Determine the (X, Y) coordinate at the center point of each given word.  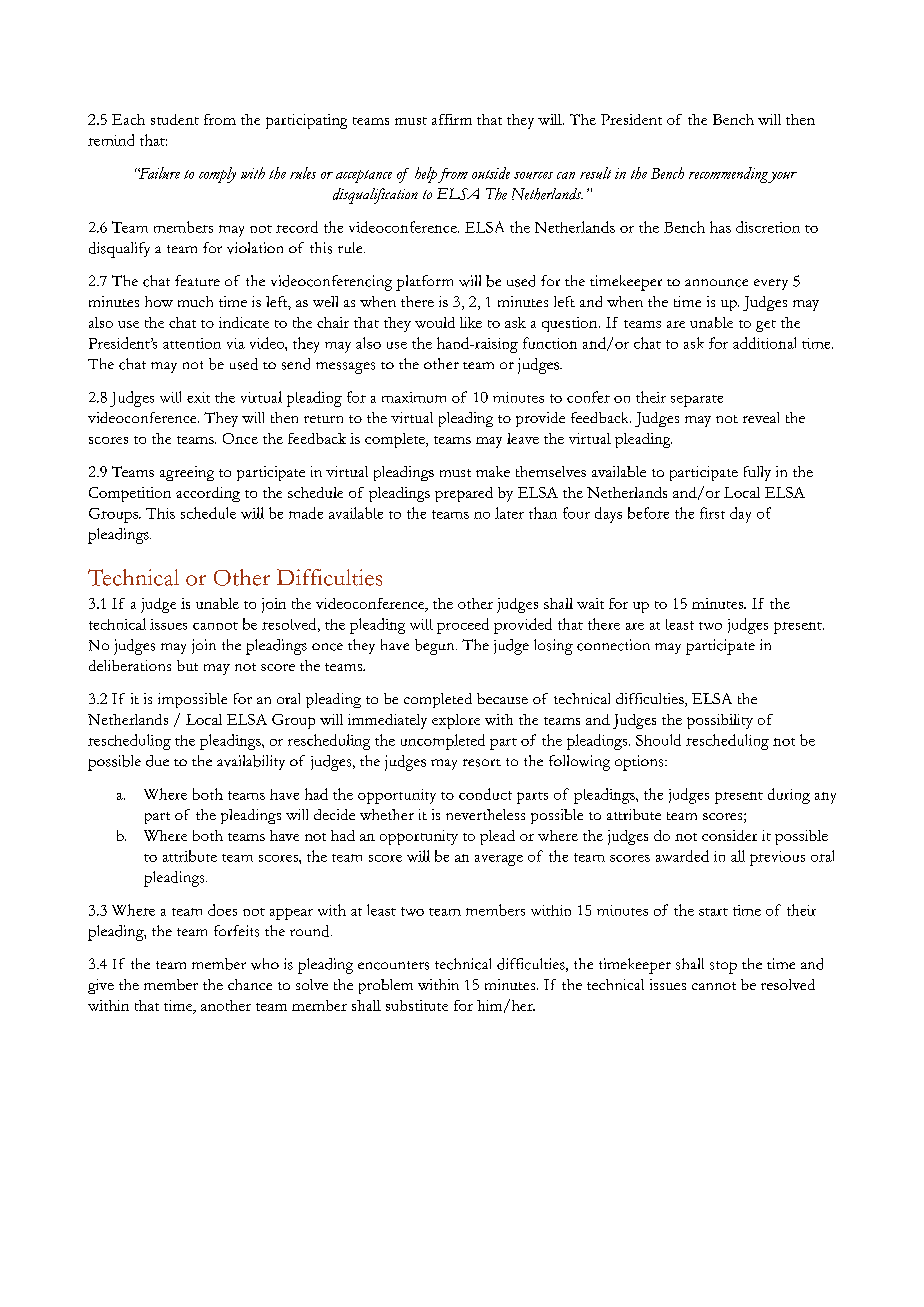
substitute (417, 1005)
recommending (729, 175)
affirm (452, 119)
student (175, 119)
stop (723, 967)
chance (250, 984)
